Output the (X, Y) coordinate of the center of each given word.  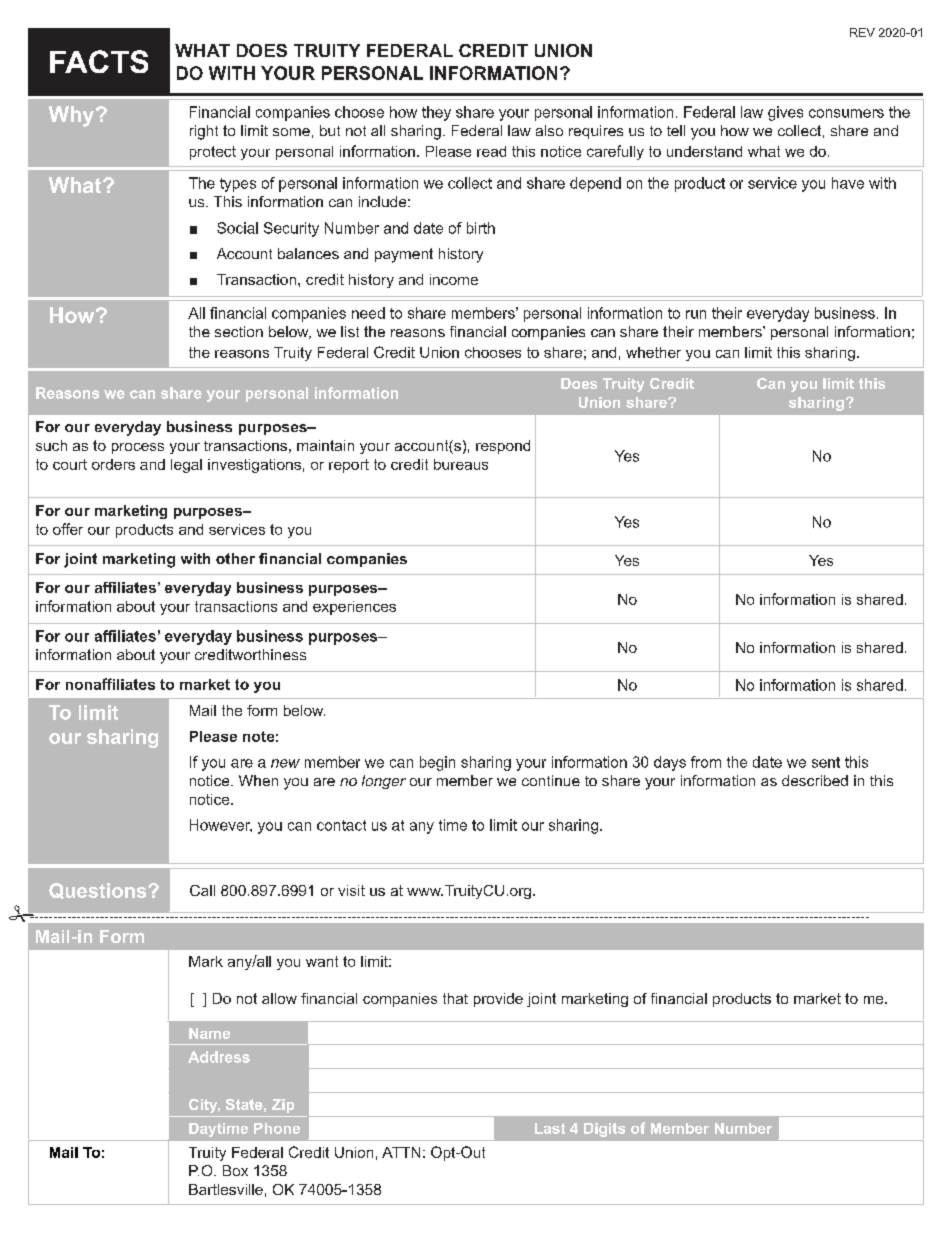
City (204, 1106)
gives (785, 113)
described (815, 780)
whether (653, 352)
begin (437, 763)
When (258, 780)
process (138, 448)
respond (503, 447)
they (436, 113)
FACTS (99, 61)
